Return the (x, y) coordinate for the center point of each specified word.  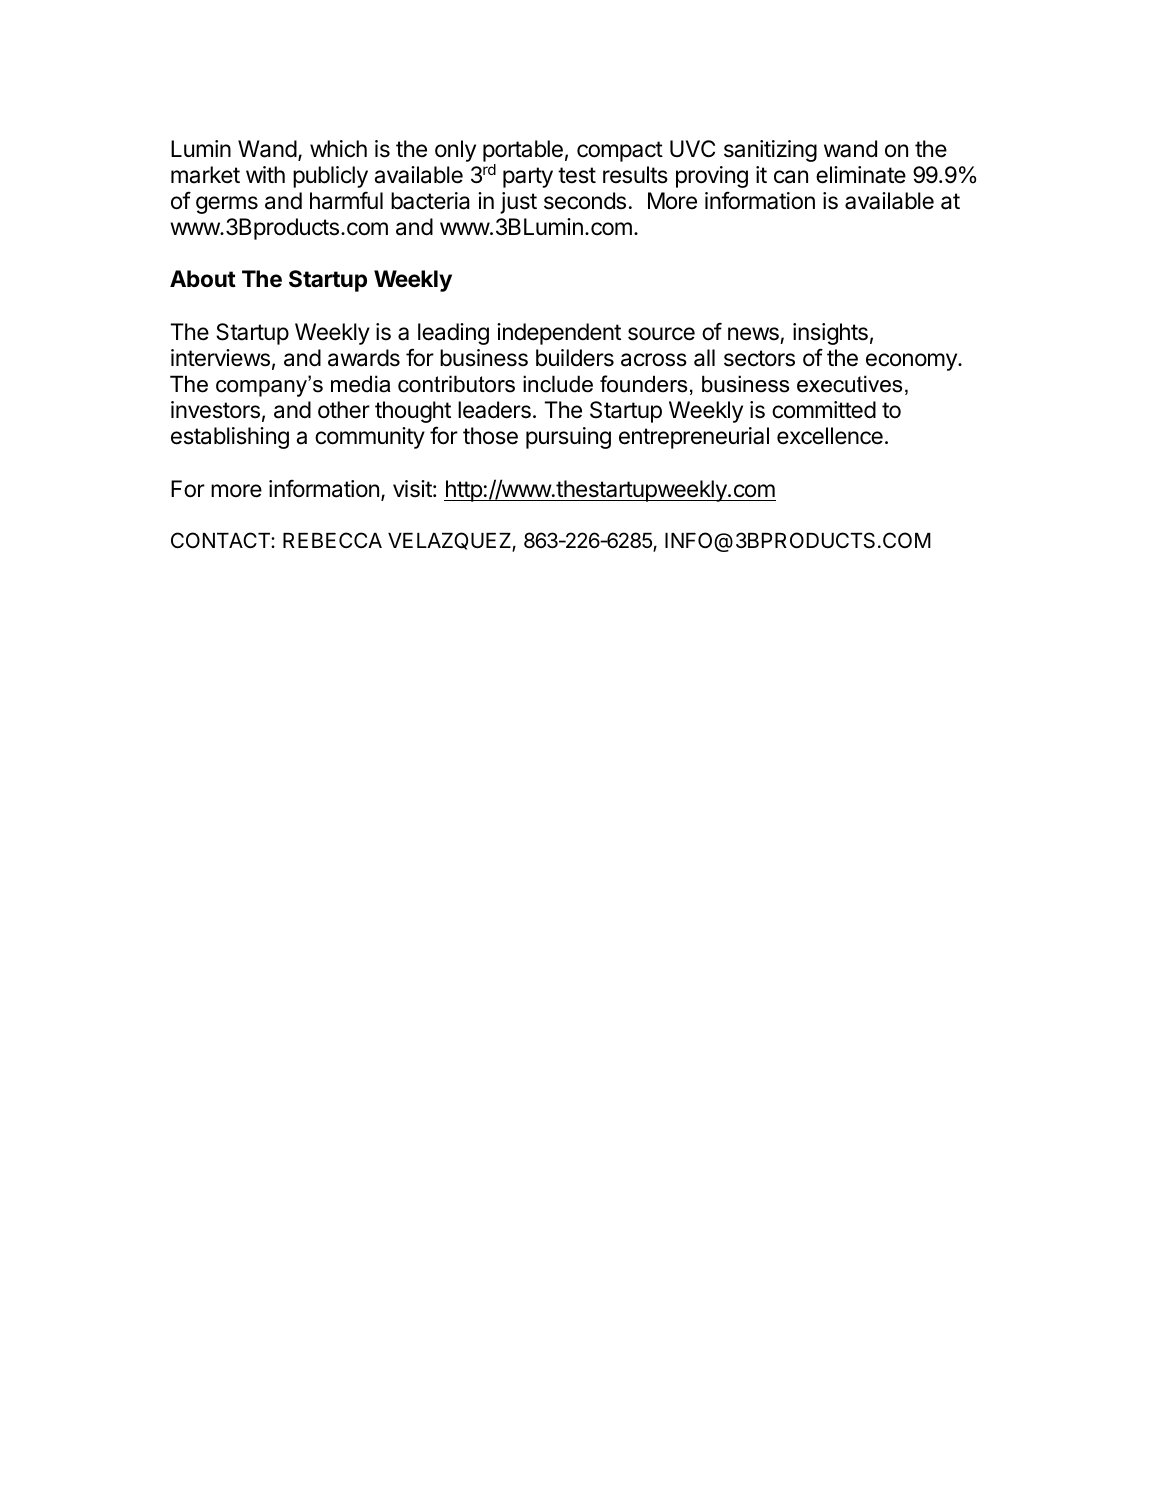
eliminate (861, 175)
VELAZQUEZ (450, 542)
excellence (830, 436)
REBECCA (332, 540)
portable (523, 151)
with (265, 174)
